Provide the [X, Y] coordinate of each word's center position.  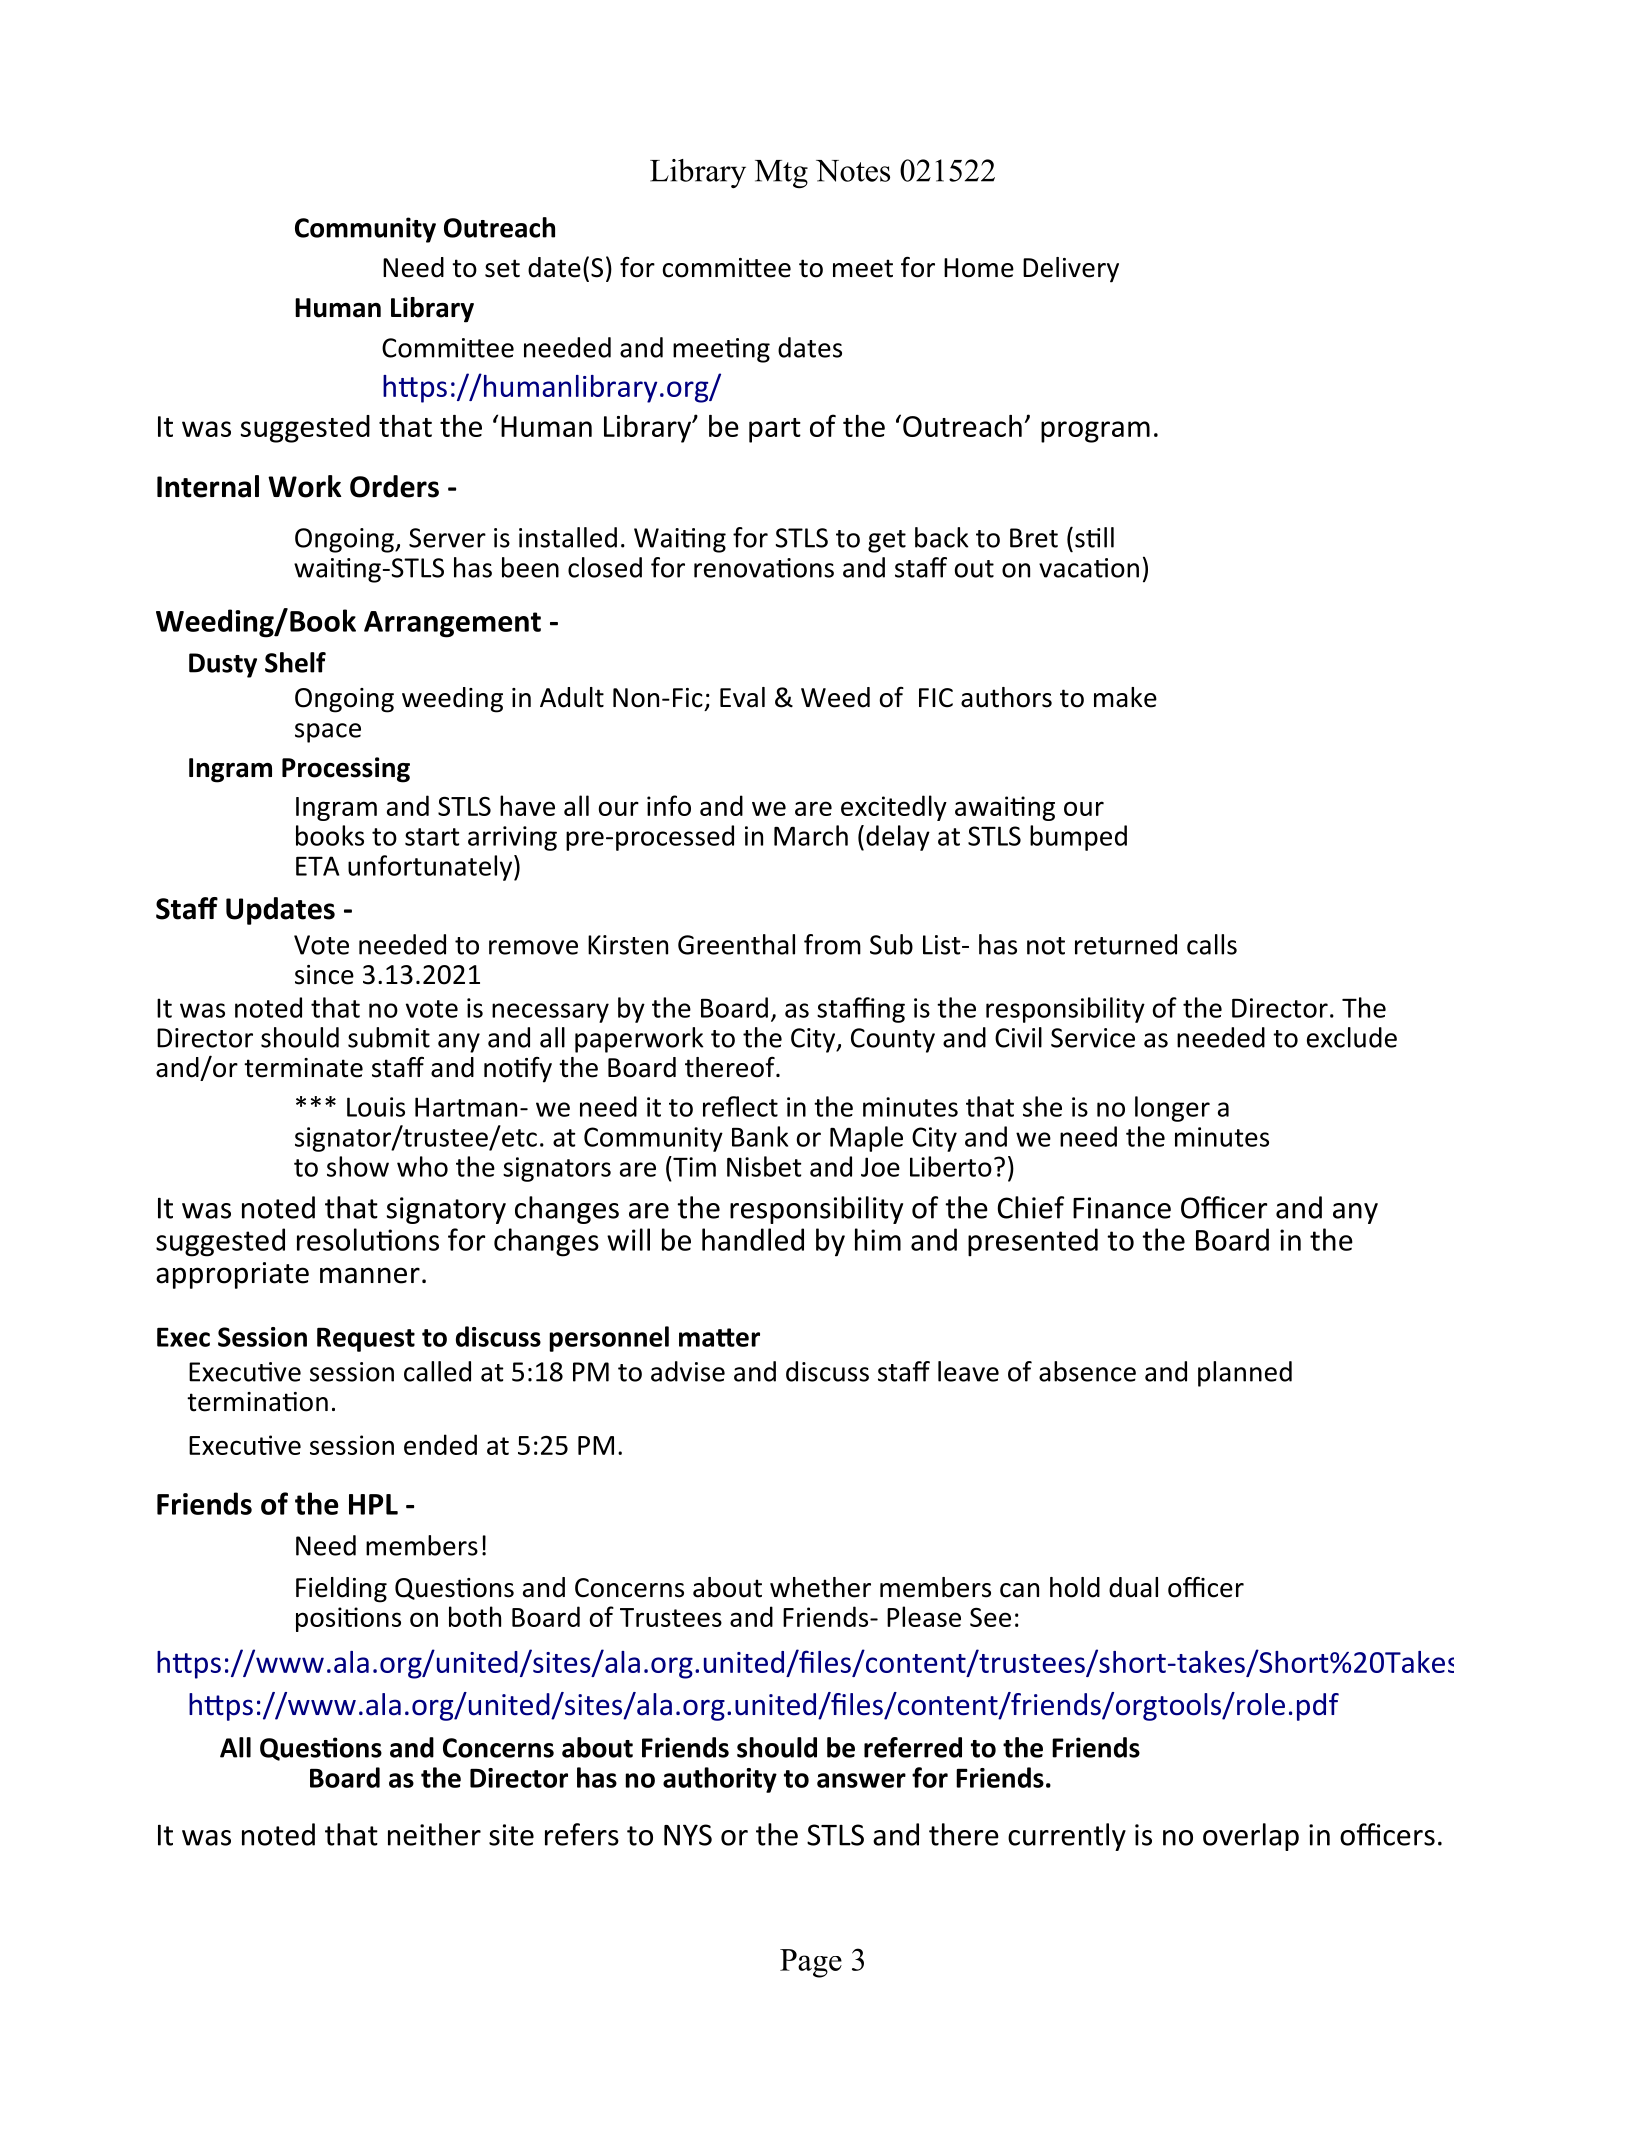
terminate [303, 1068]
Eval [742, 697]
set [502, 268]
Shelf [295, 662]
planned [1245, 1374]
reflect [740, 1106]
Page [811, 1963]
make [1125, 697]
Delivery [1071, 270]
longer [1172, 1109]
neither [434, 1834]
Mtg [781, 174]
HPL [373, 1504]
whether [820, 1587]
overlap [1251, 1837]
